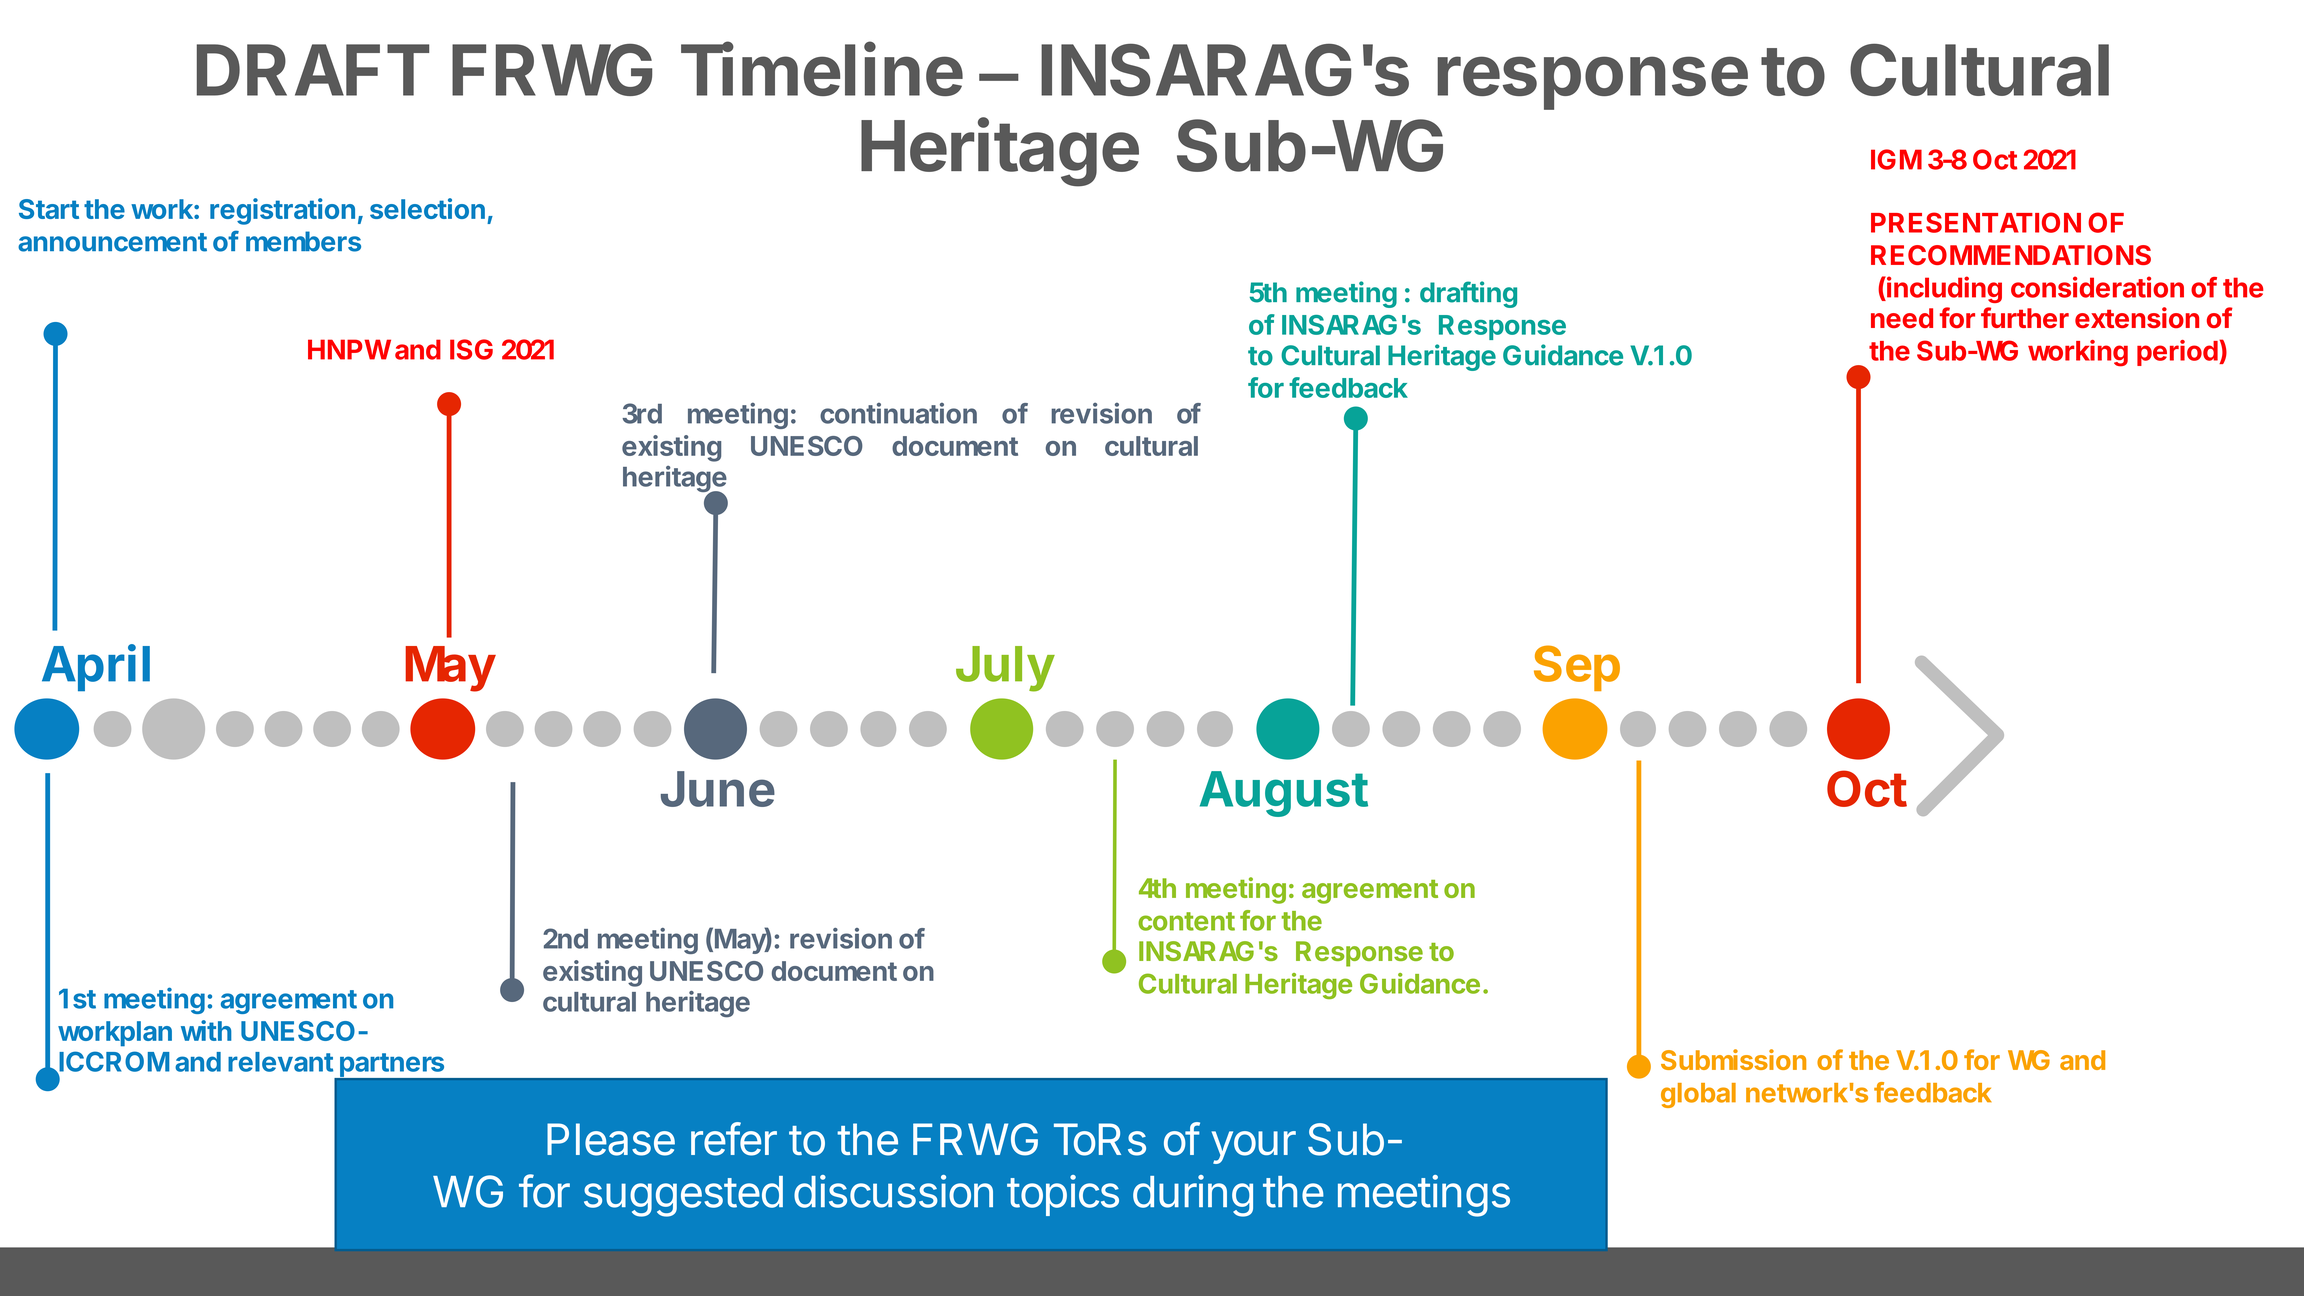  I want to click on Sep, so click(1577, 668).
